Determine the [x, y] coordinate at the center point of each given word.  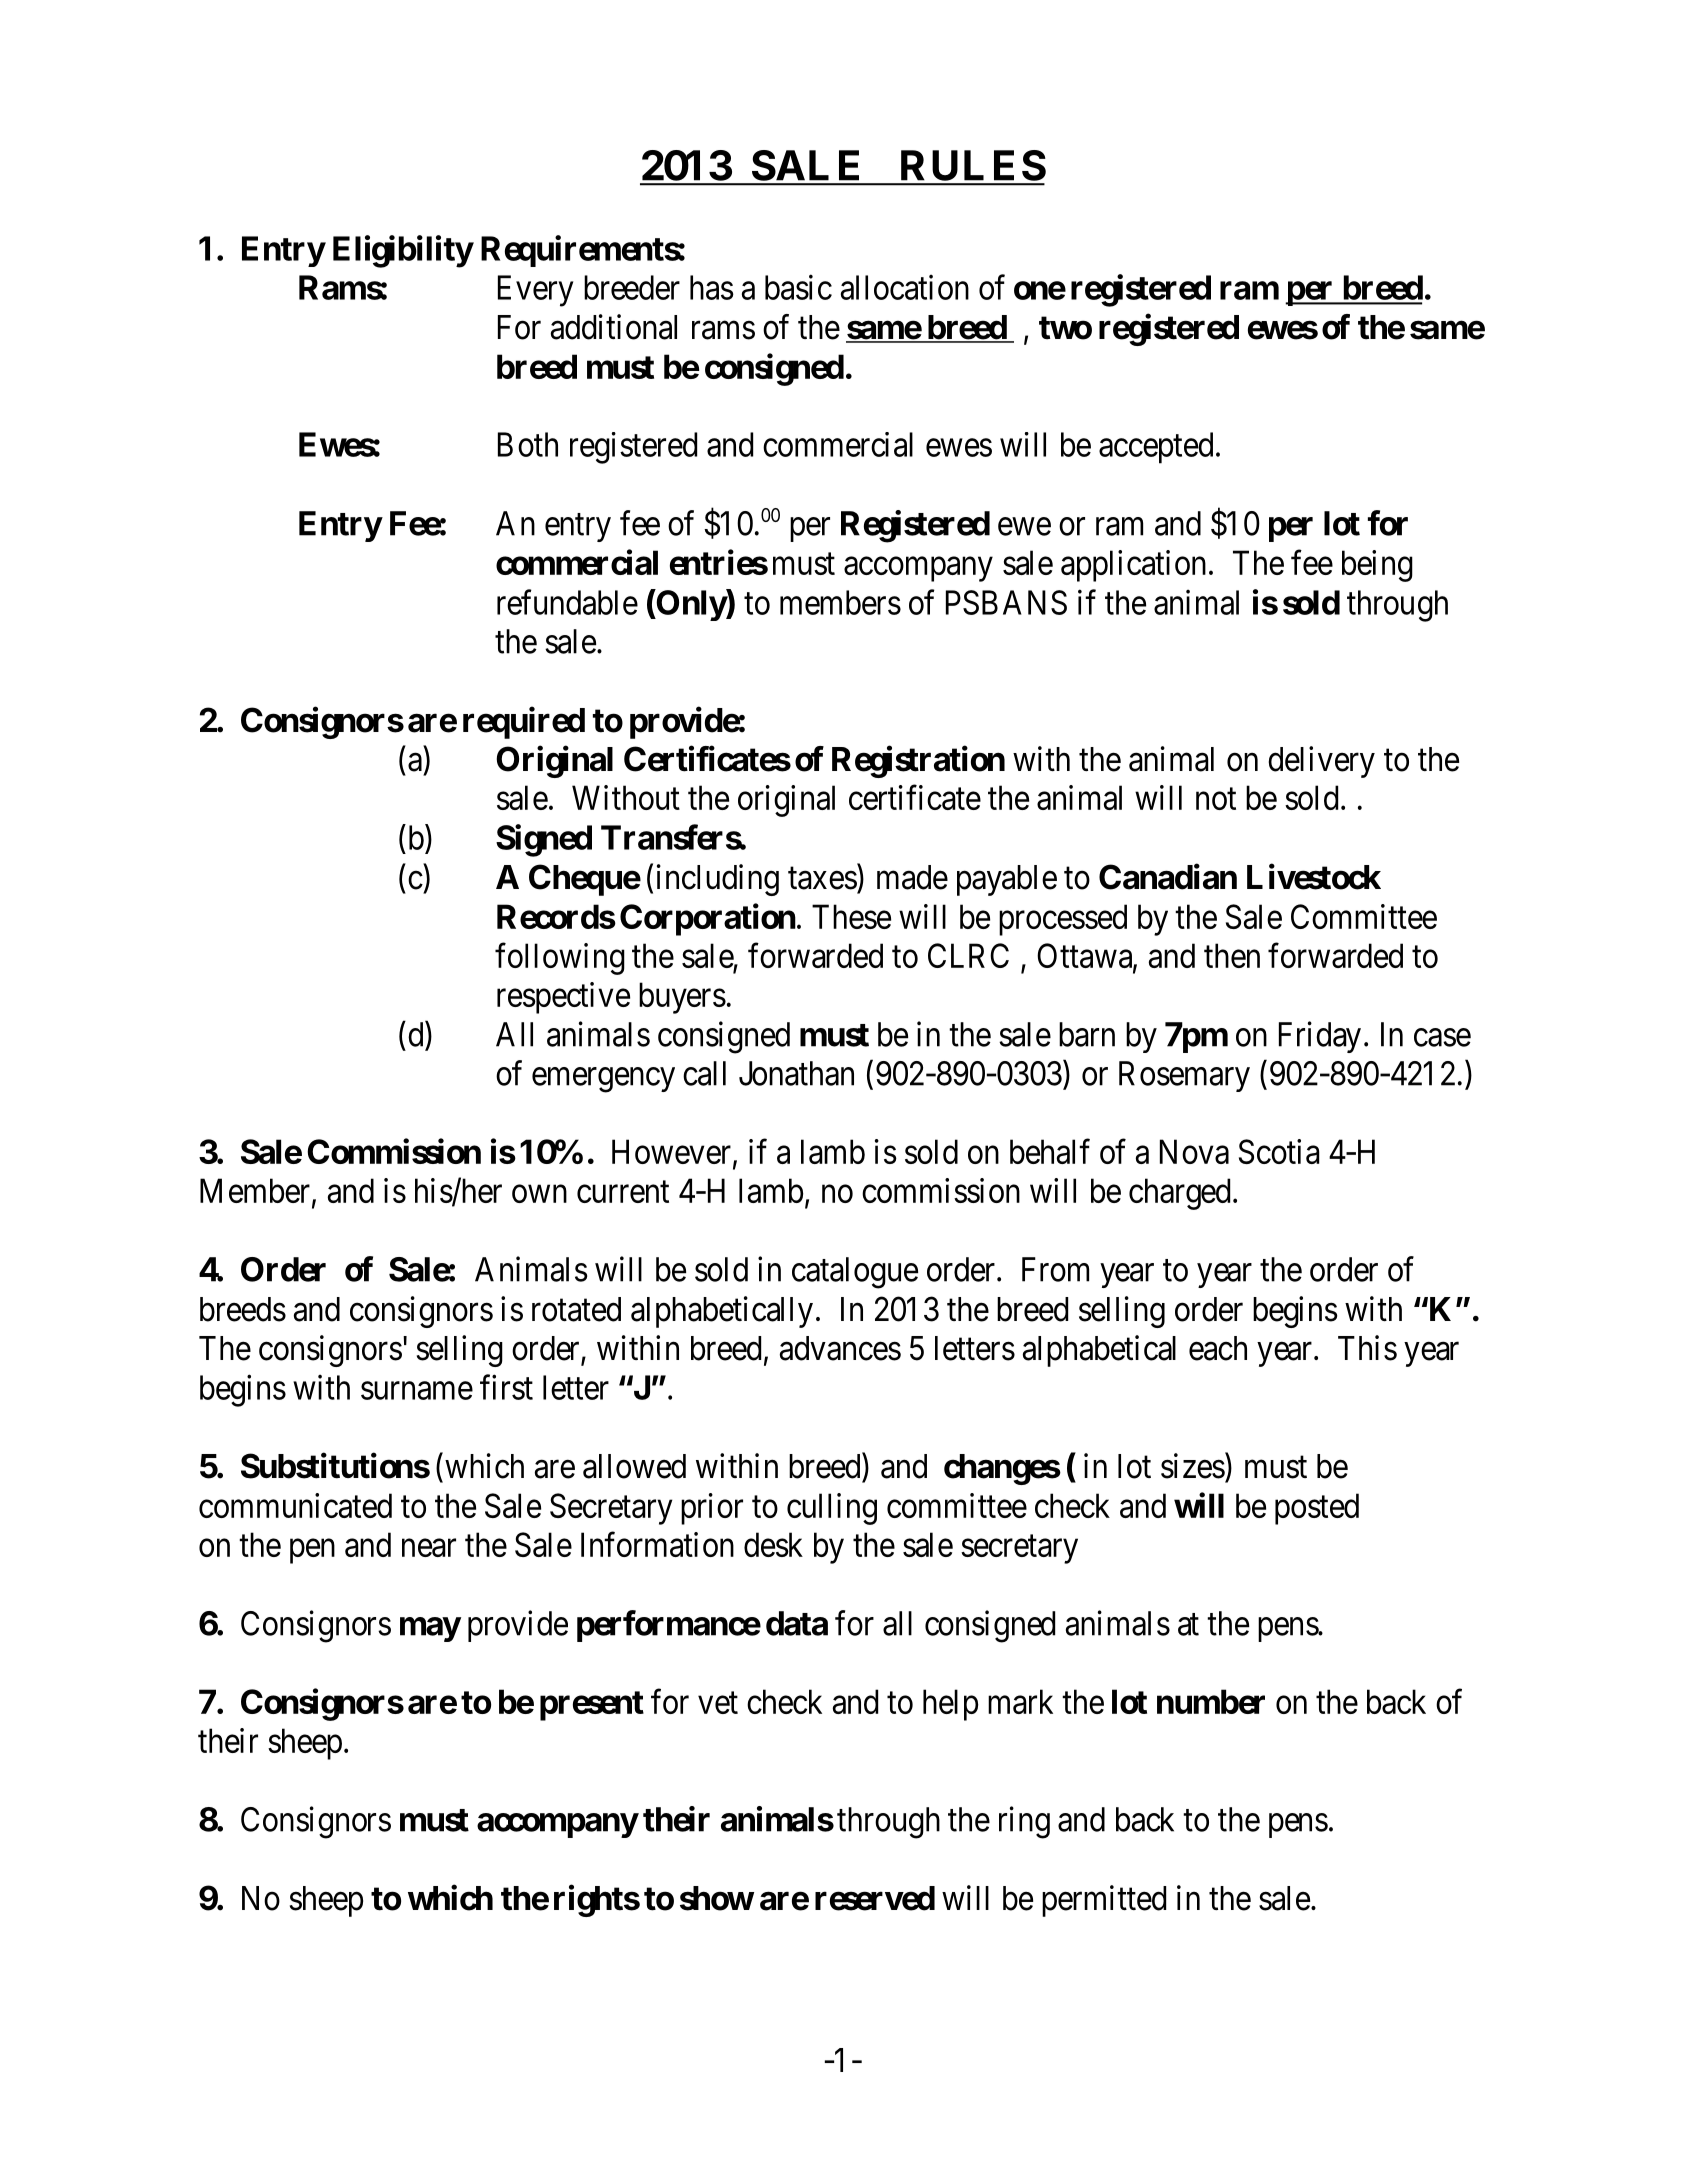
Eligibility [403, 251]
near [429, 1548]
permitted [1104, 1901]
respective [563, 998]
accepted [1156, 448]
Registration [918, 762]
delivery [1321, 762]
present [592, 1706]
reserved [875, 1898]
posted [1317, 1509]
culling [832, 1509]
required [524, 723]
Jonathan [796, 1073]
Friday [1320, 1037]
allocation [905, 287]
